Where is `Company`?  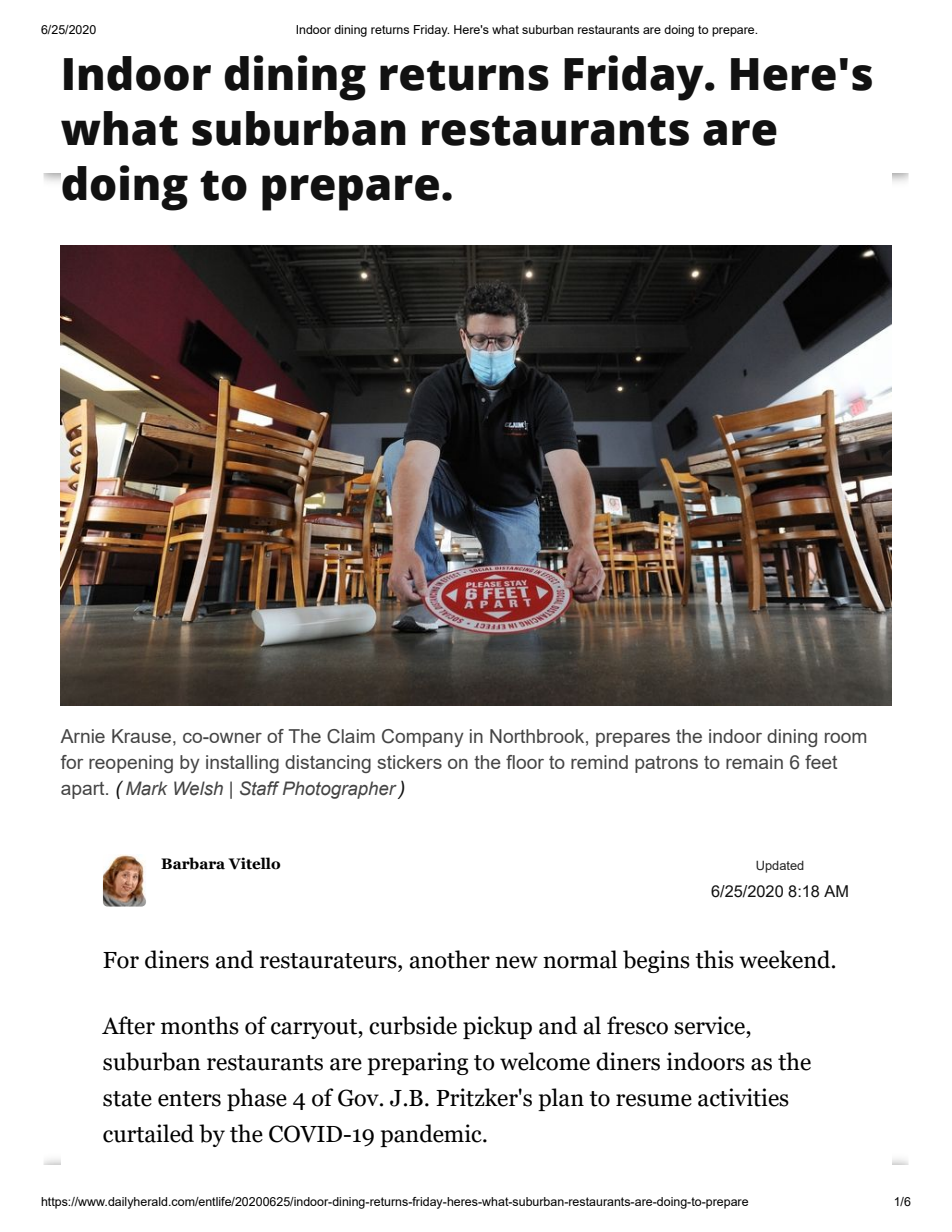
Company is located at coordinates (423, 738).
